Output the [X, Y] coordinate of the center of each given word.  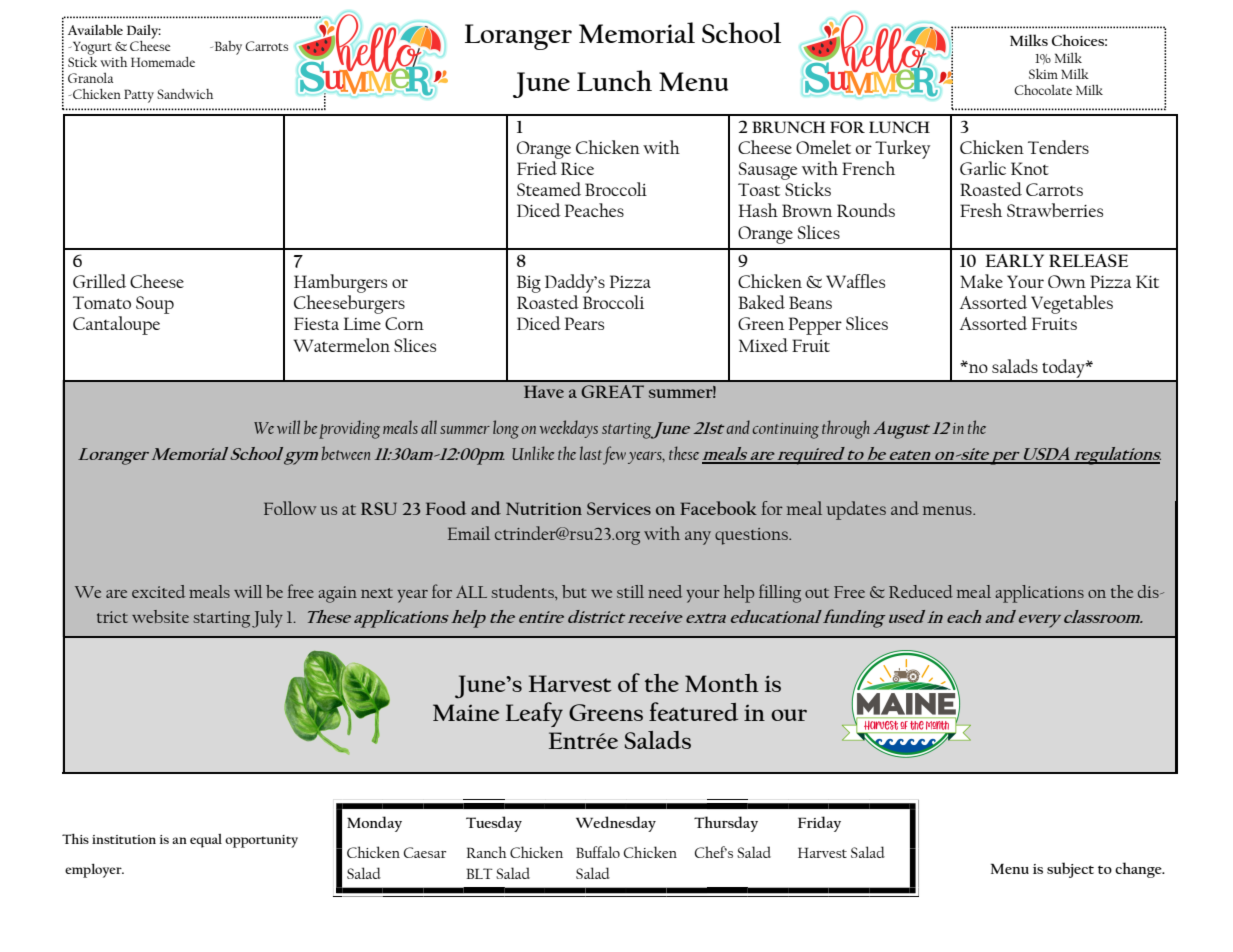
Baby [227, 48]
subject [1070, 870]
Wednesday [616, 824]
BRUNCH [789, 127]
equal [206, 841]
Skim [1043, 74]
